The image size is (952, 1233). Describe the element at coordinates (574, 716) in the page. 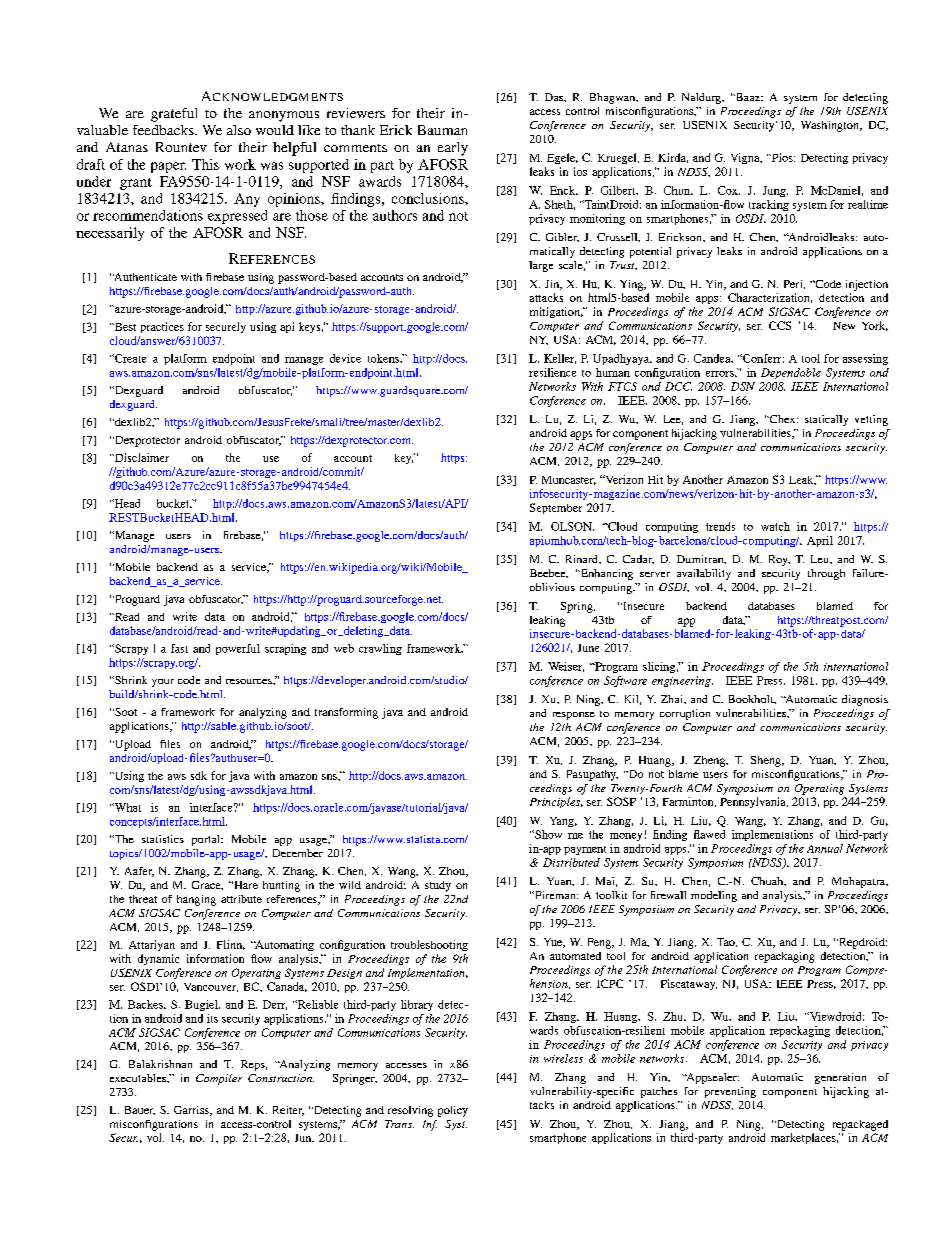

I see `response` at that location.
